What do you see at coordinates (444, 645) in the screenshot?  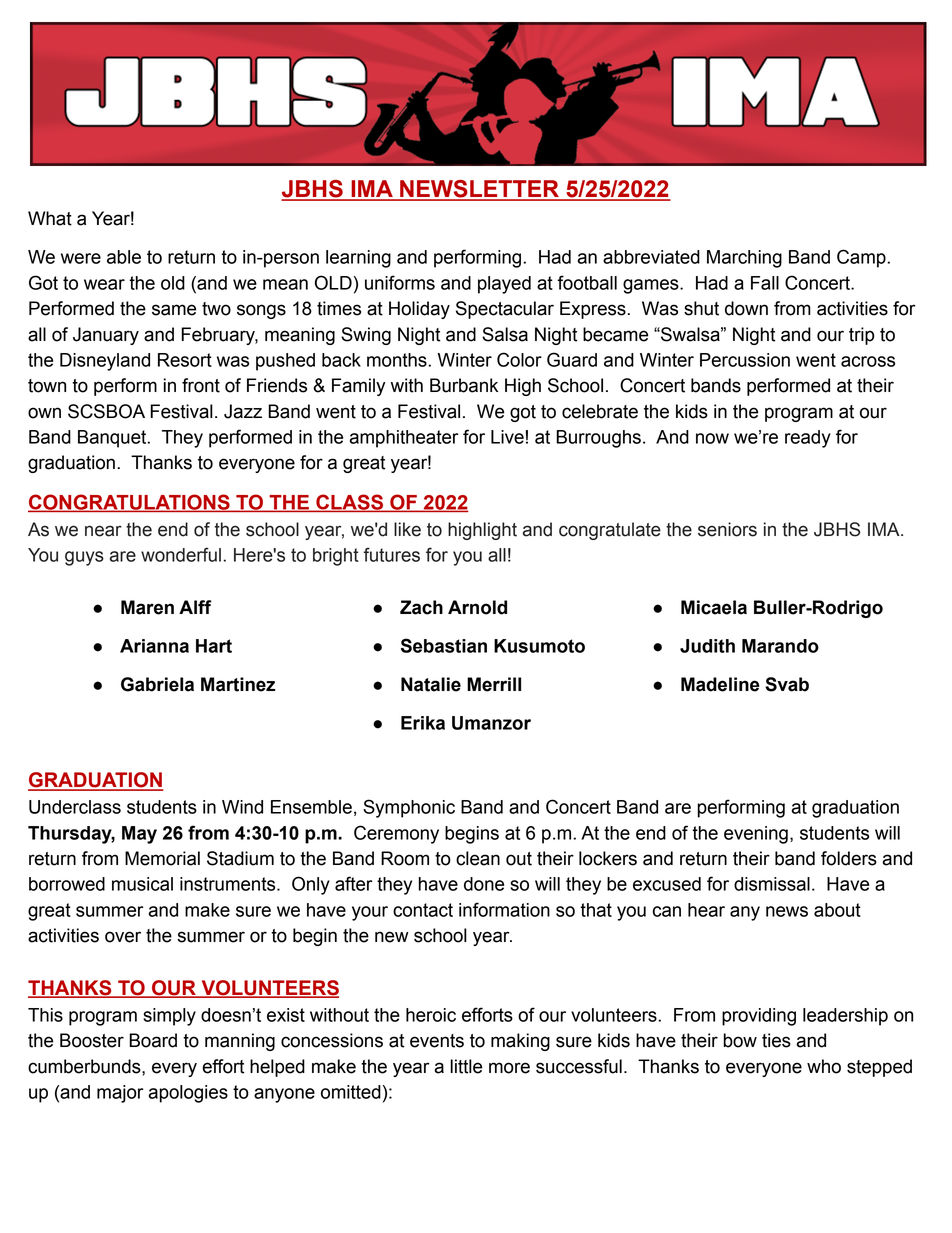 I see `Sebastian` at bounding box center [444, 645].
